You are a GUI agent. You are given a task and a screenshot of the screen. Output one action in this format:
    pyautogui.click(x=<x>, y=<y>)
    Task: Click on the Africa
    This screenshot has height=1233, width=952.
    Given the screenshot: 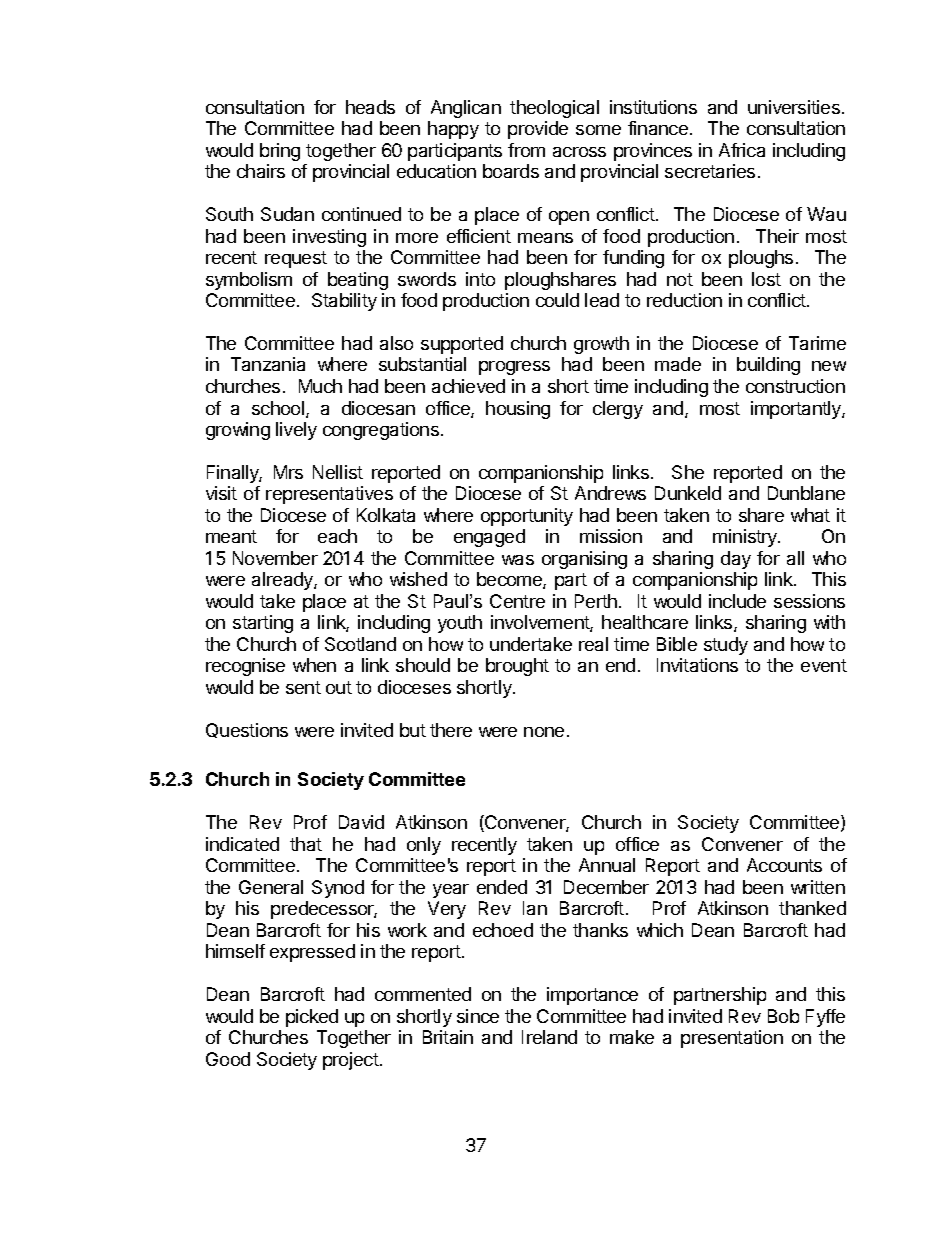 What is the action you would take?
    pyautogui.click(x=742, y=150)
